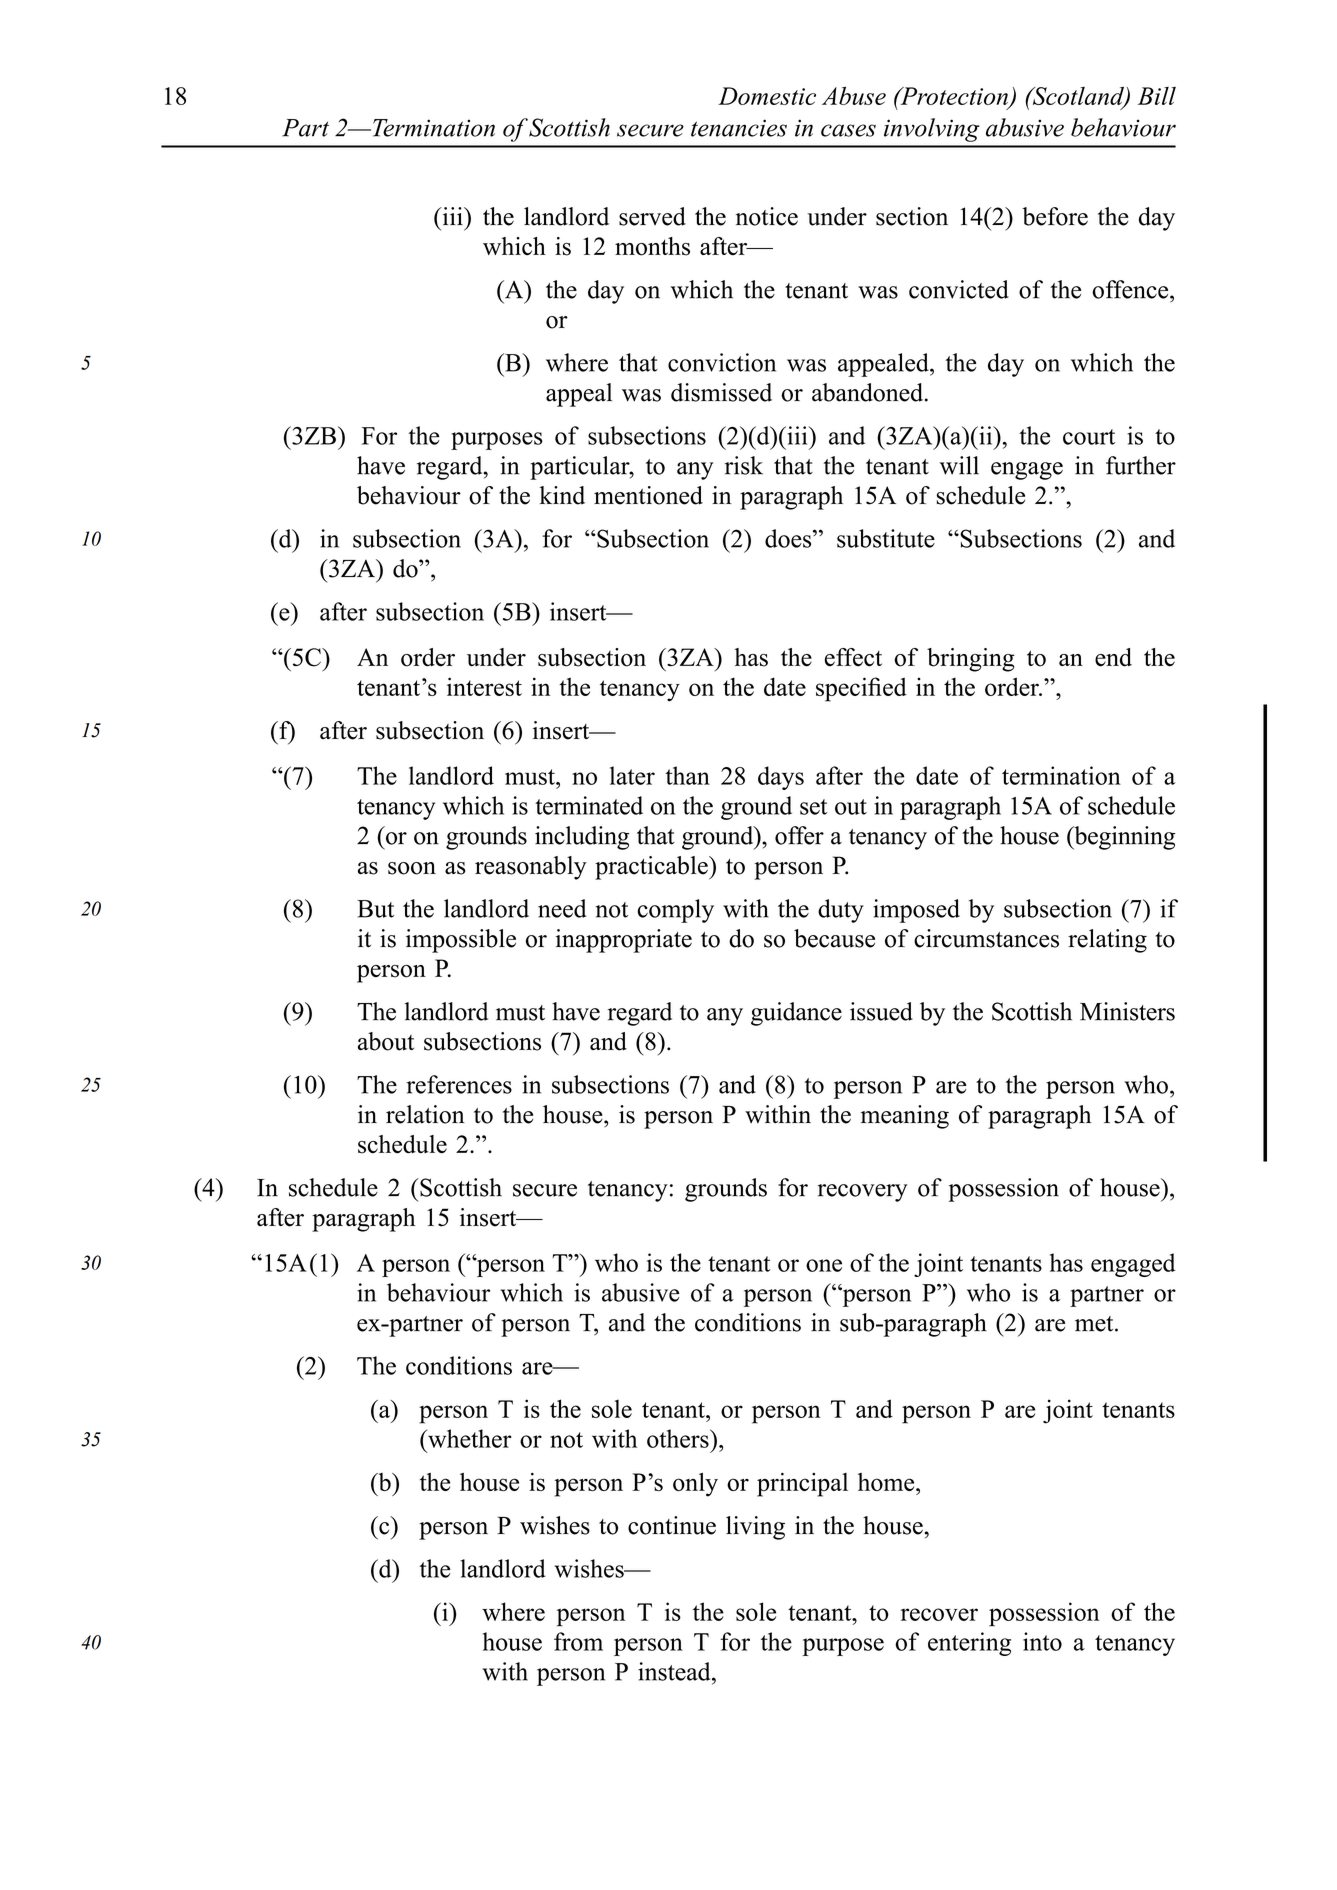 The height and width of the page is (1890, 1337). What do you see at coordinates (1055, 216) in the page?
I see `before` at bounding box center [1055, 216].
